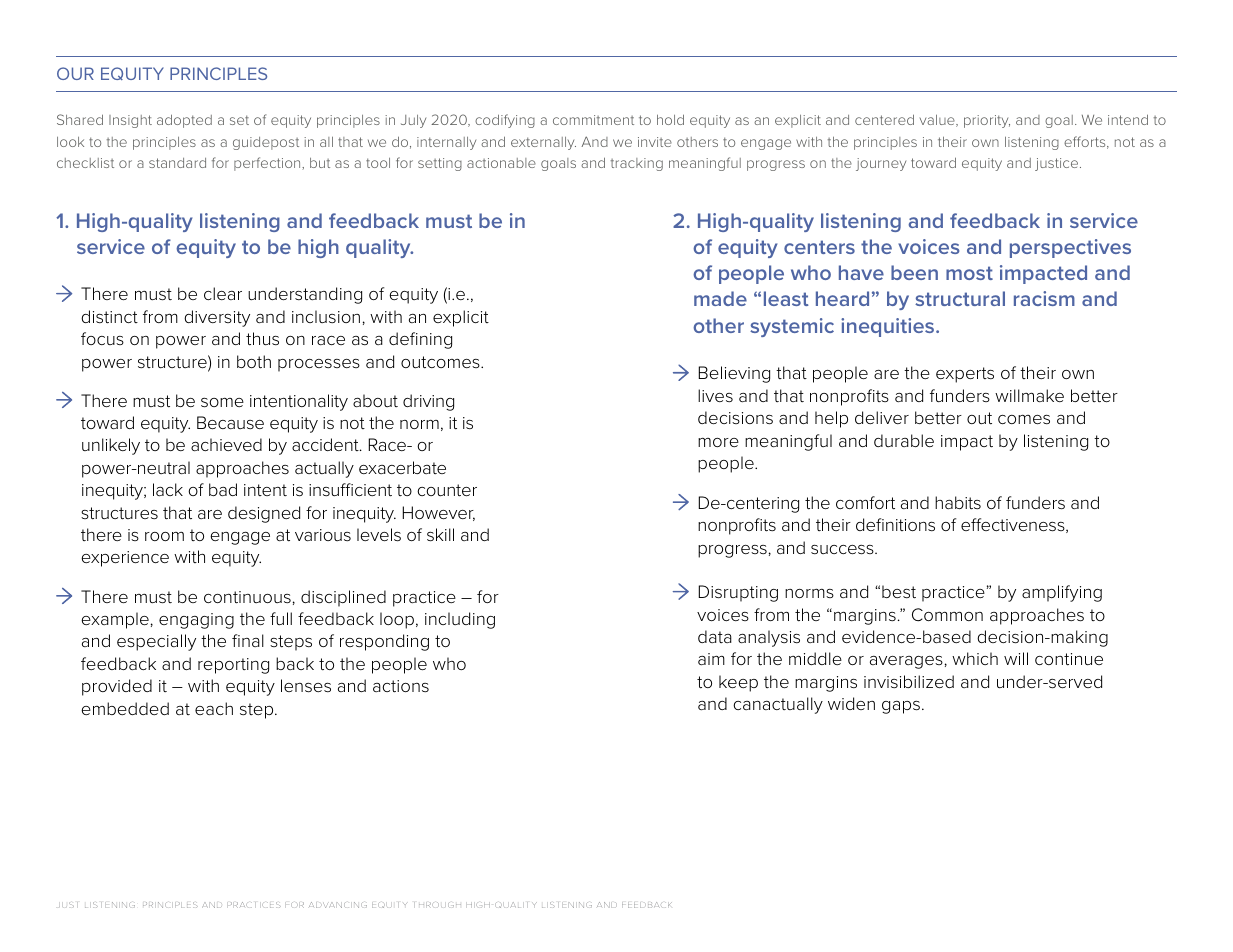  Describe the element at coordinates (543, 143) in the document. I see `externally` at that location.
